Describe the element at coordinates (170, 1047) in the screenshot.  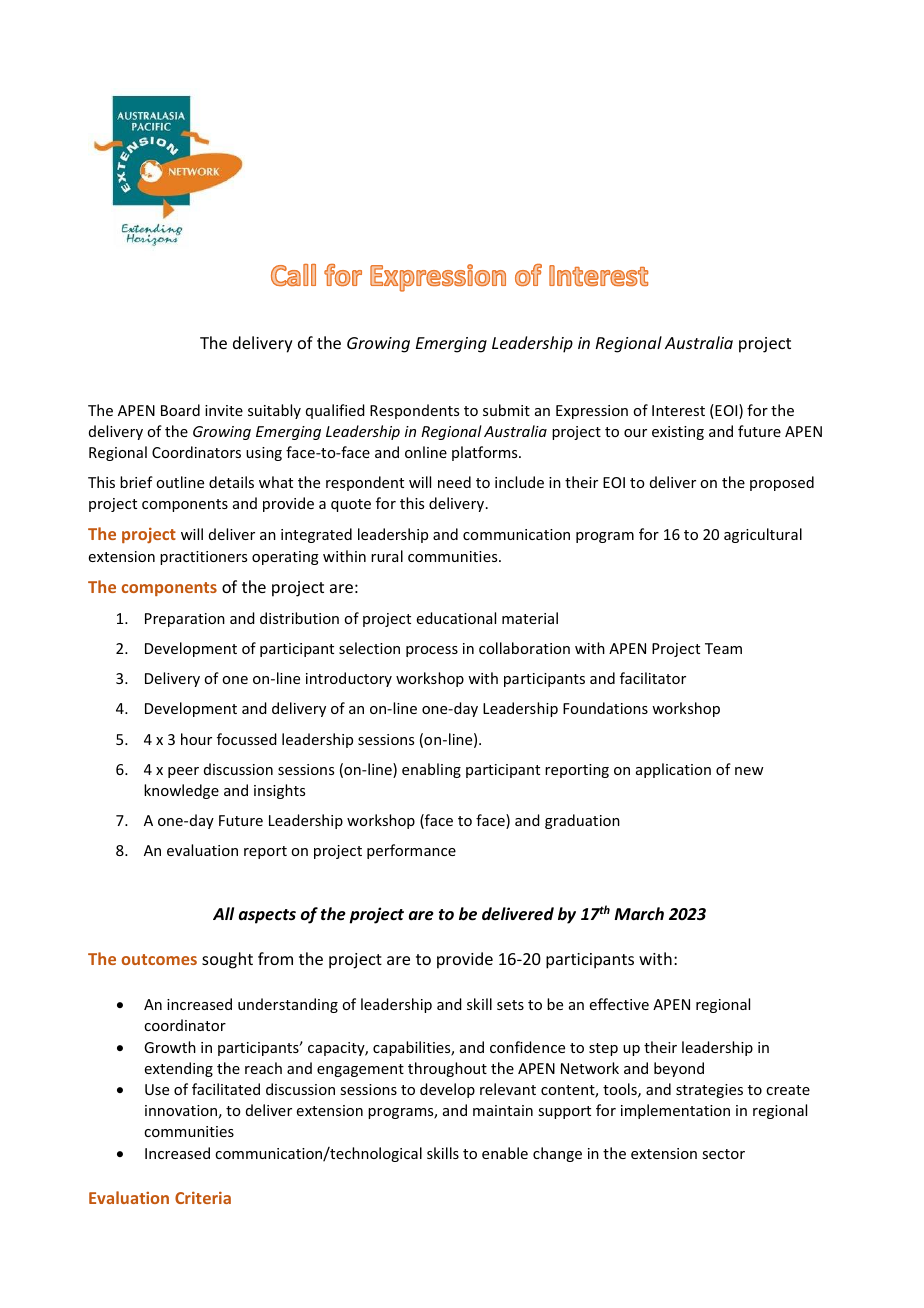
I see `Growth` at that location.
